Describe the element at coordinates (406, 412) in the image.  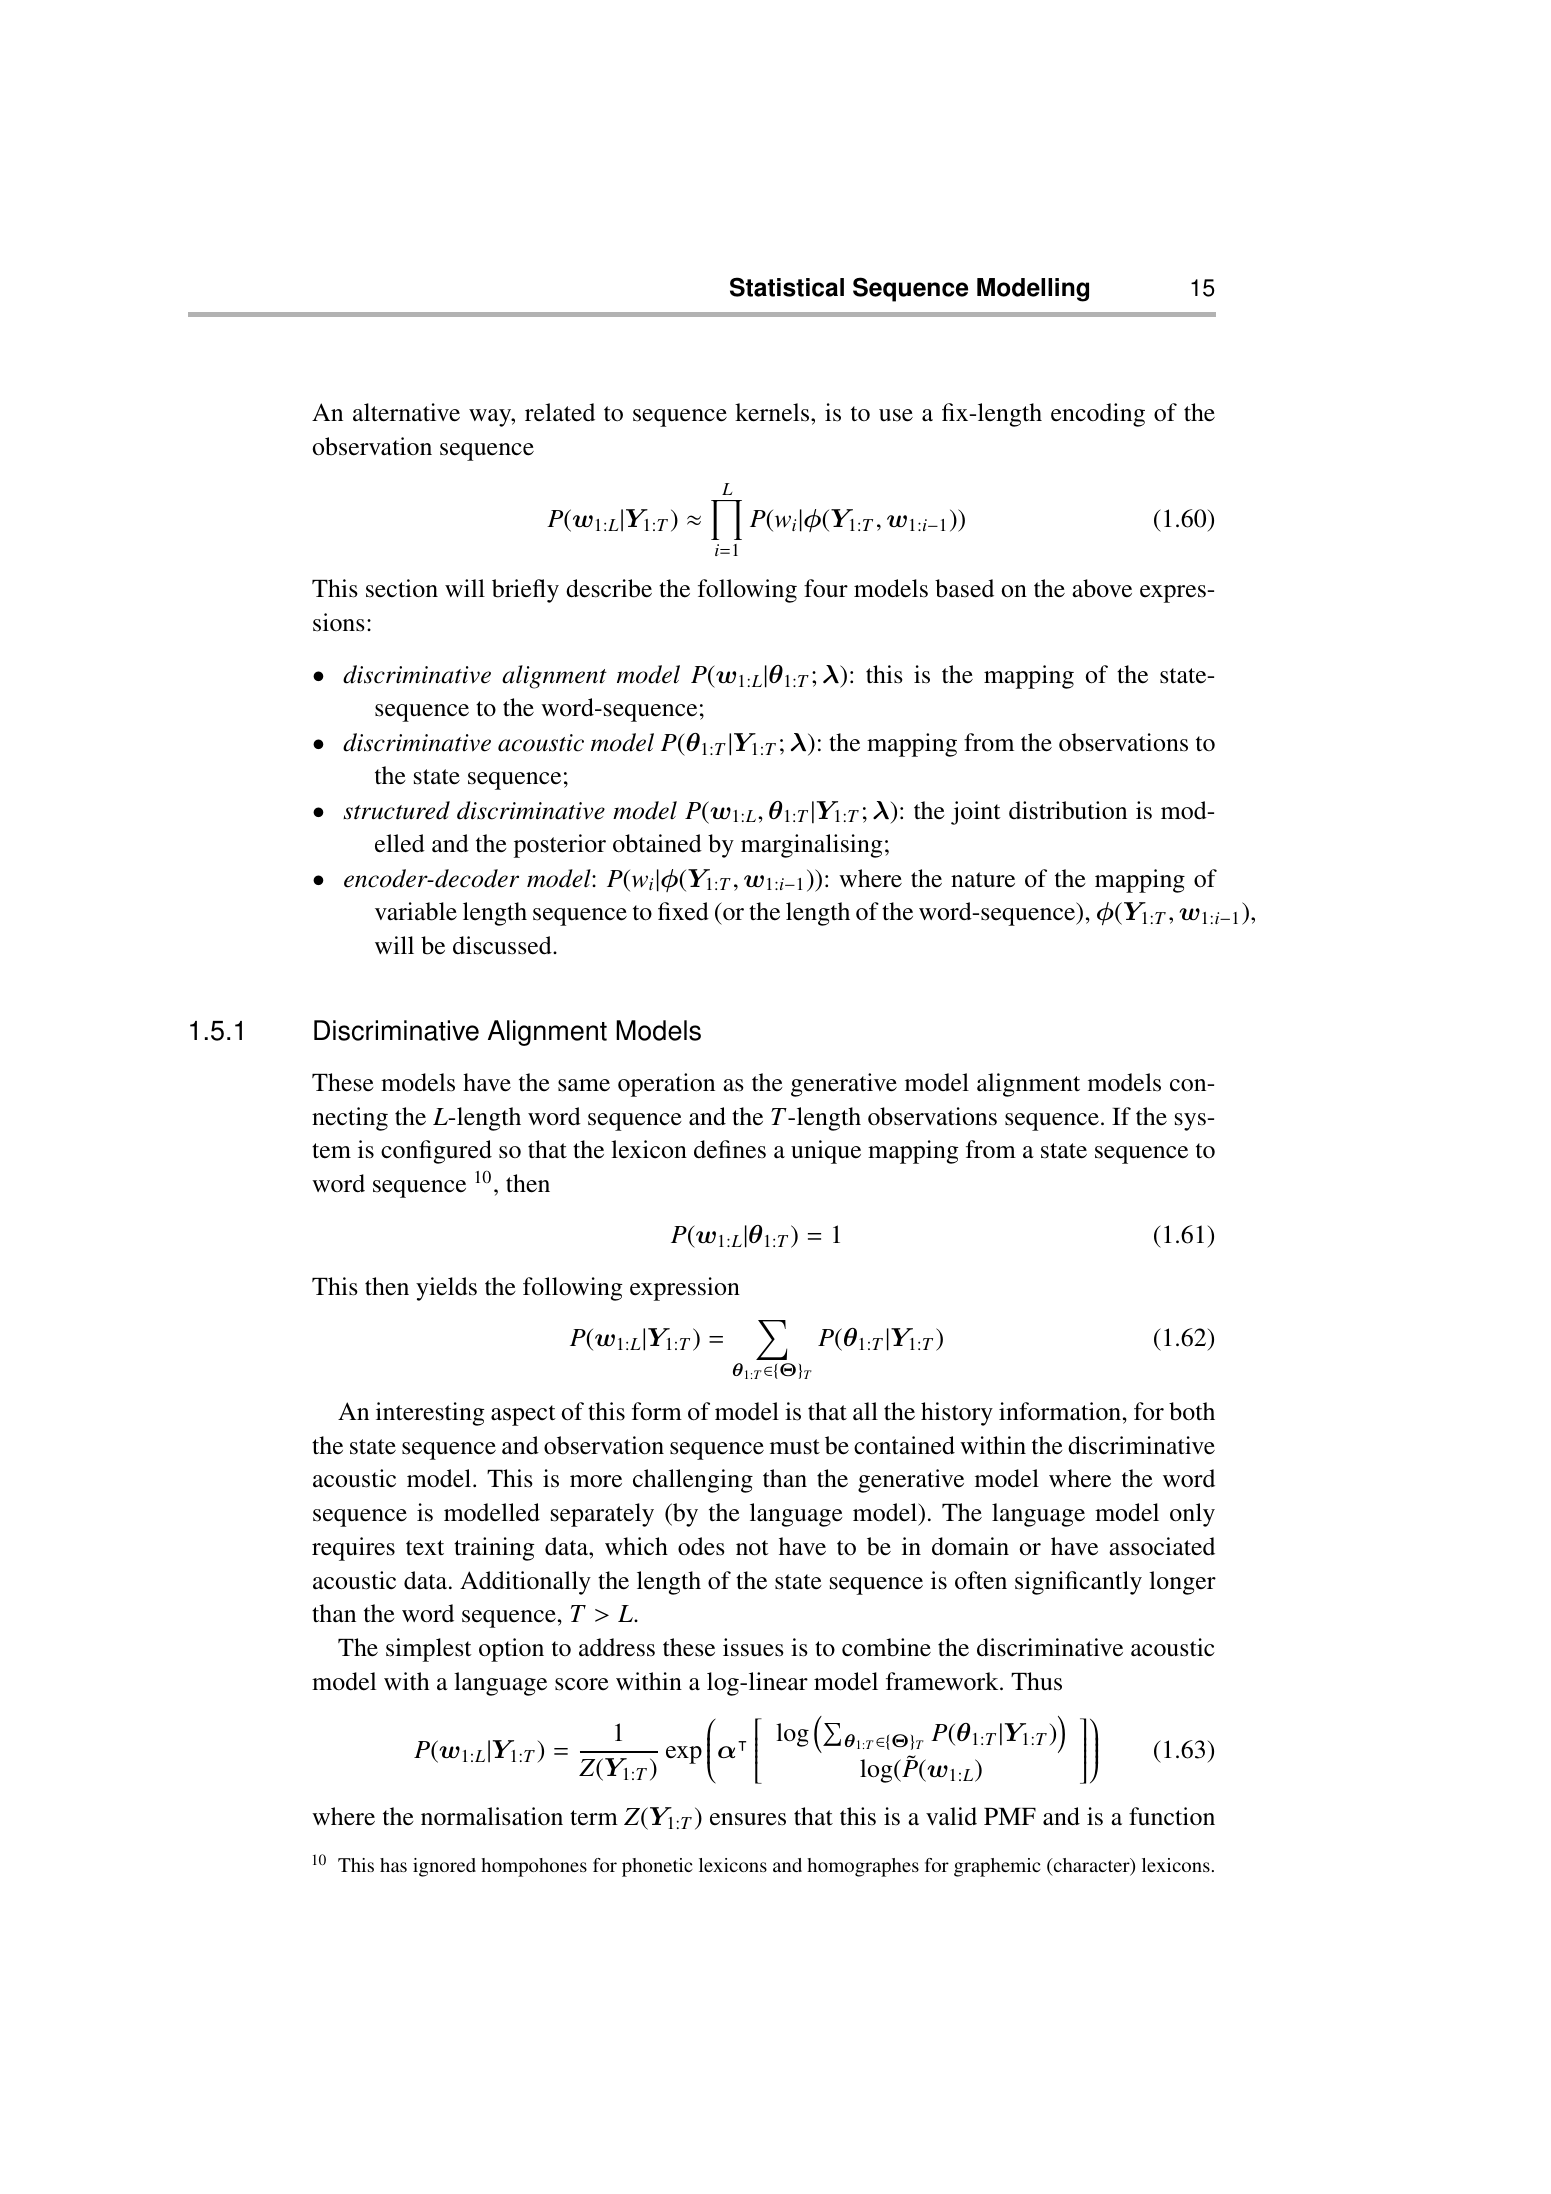
I see `alternative` at that location.
